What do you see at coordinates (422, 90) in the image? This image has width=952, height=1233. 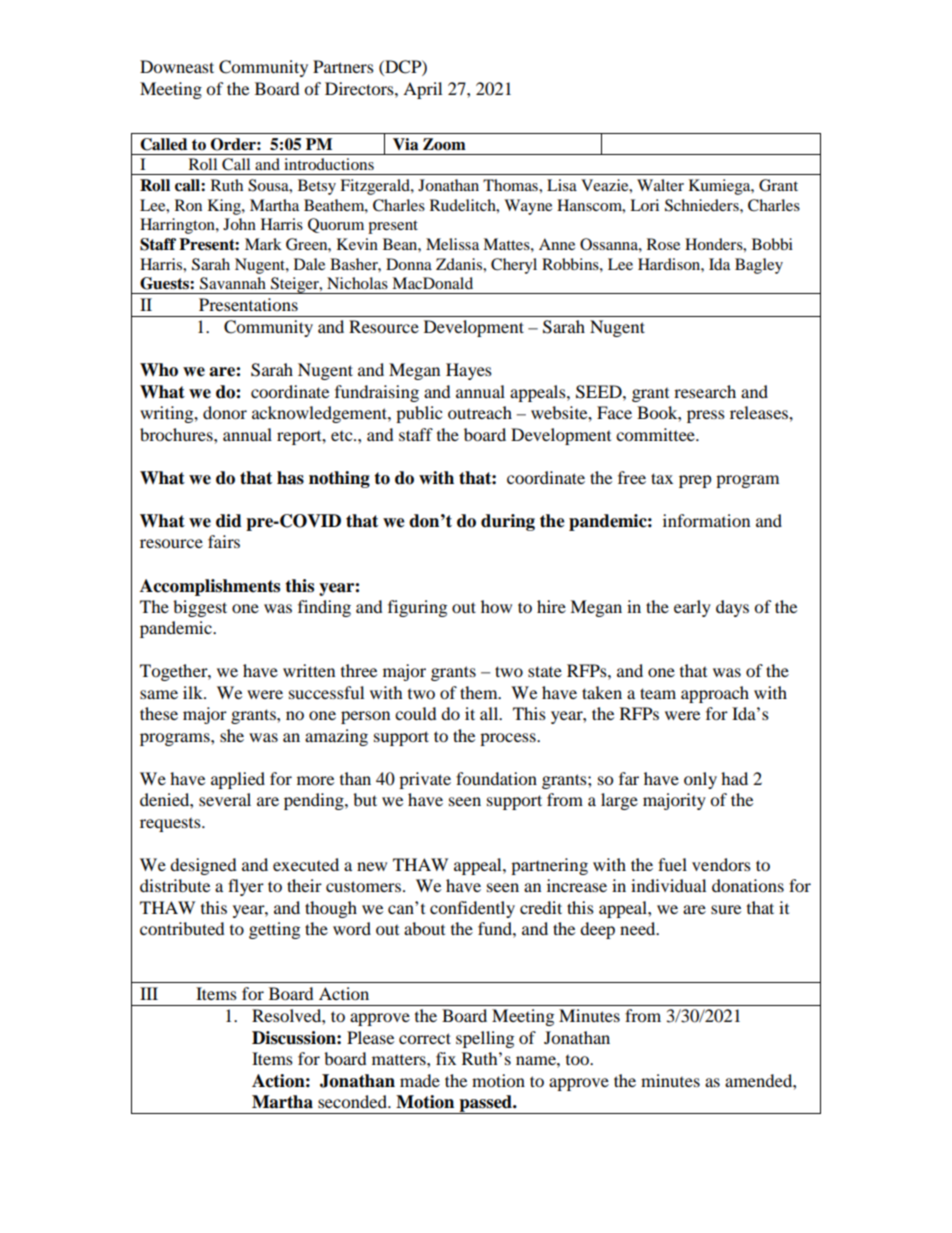 I see `April` at bounding box center [422, 90].
